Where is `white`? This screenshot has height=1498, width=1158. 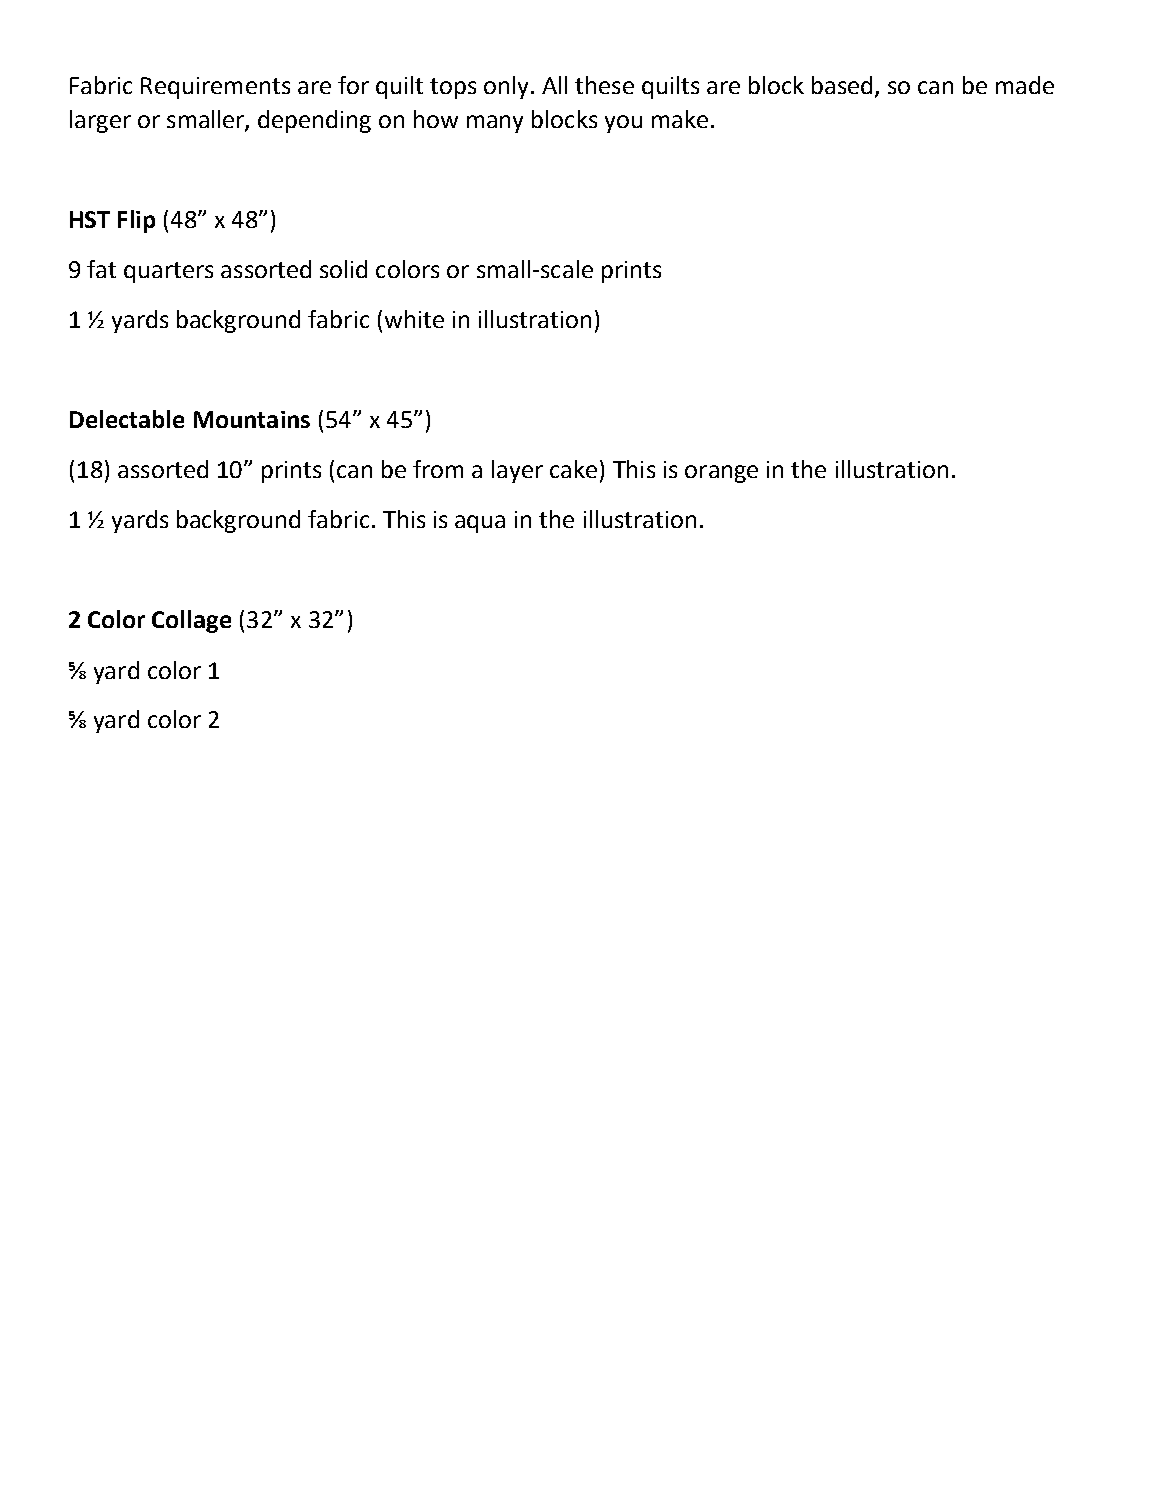 white is located at coordinates (414, 319).
